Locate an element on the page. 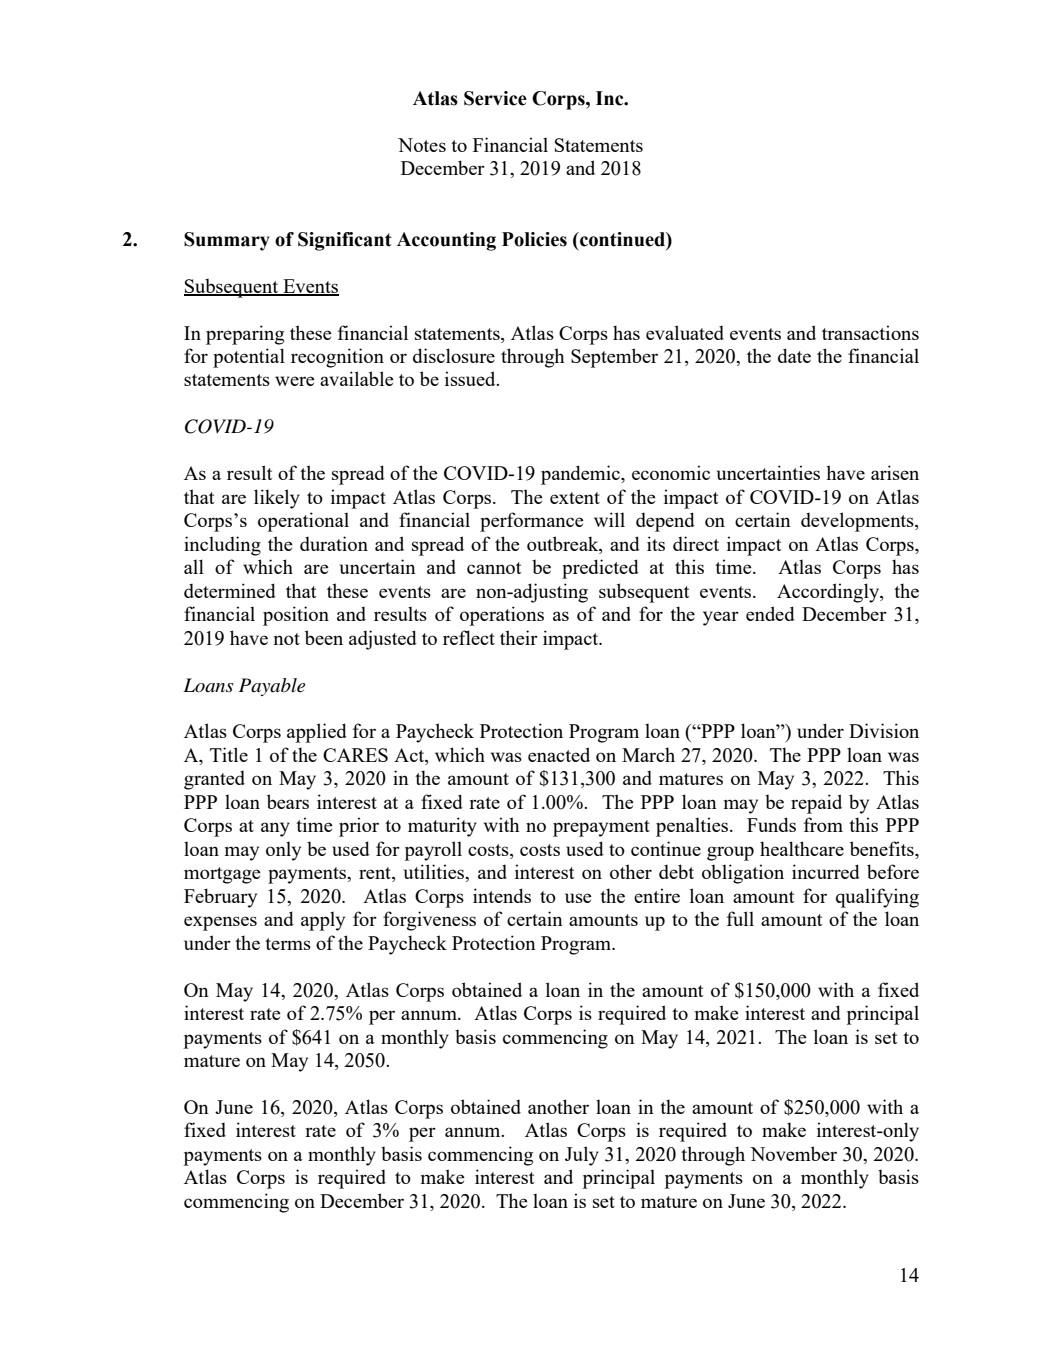  terms is located at coordinates (288, 944).
